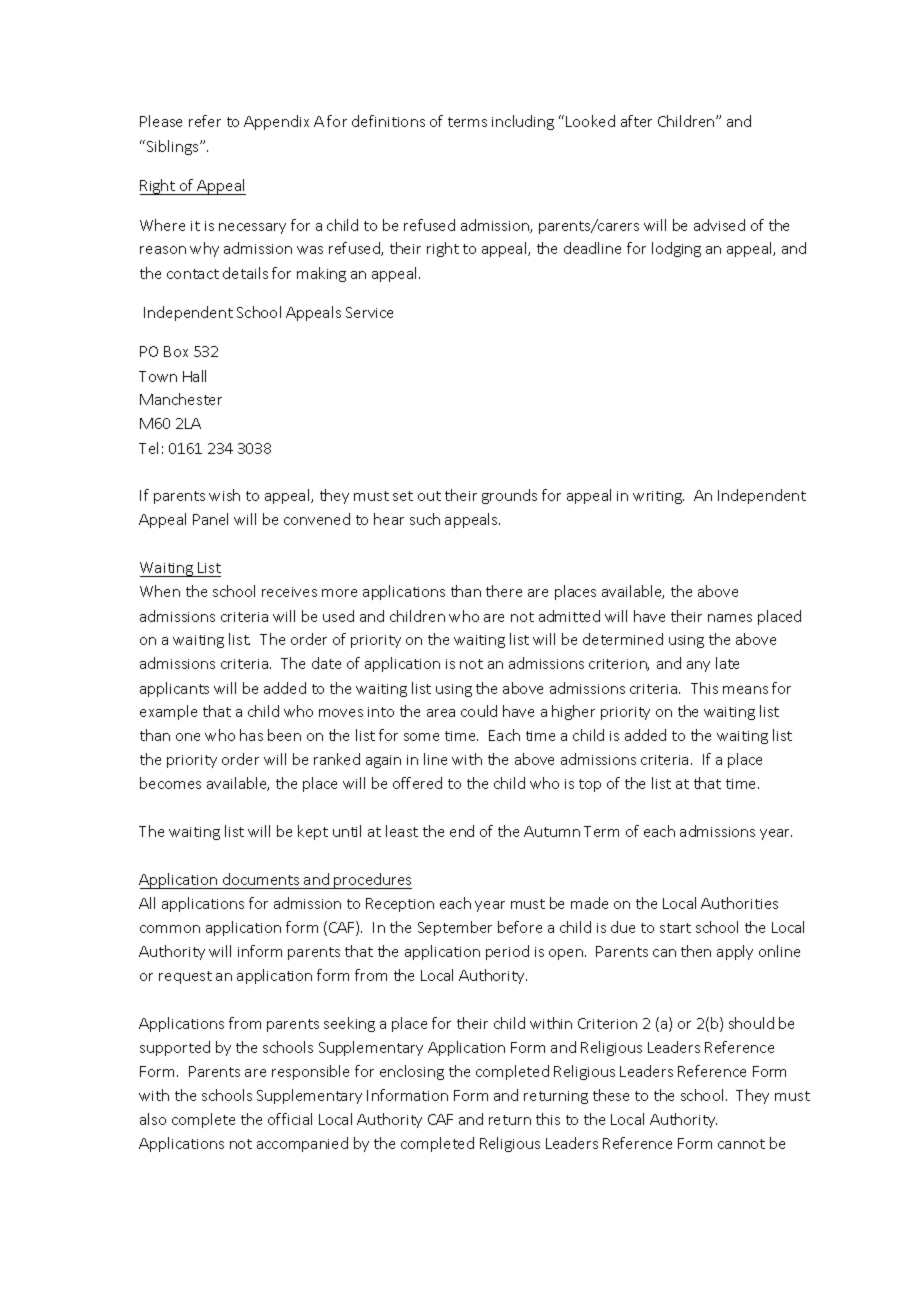 The width and height of the page is (924, 1308). Describe the element at coordinates (504, 591) in the page. I see `there` at that location.
